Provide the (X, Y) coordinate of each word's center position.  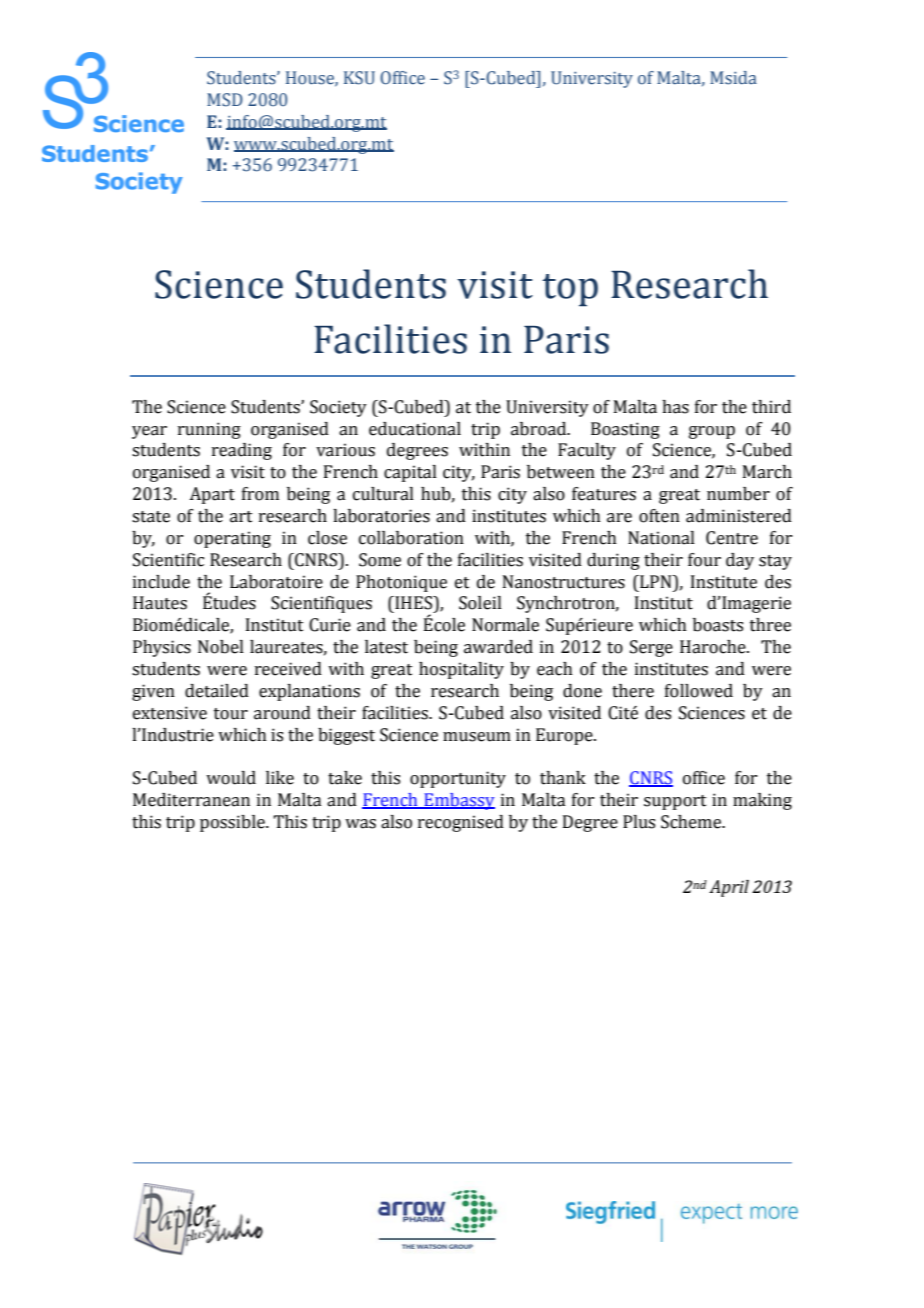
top (570, 290)
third (771, 407)
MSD (225, 100)
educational (415, 429)
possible (233, 823)
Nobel (221, 647)
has (675, 407)
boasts (718, 625)
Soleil (480, 603)
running (209, 430)
